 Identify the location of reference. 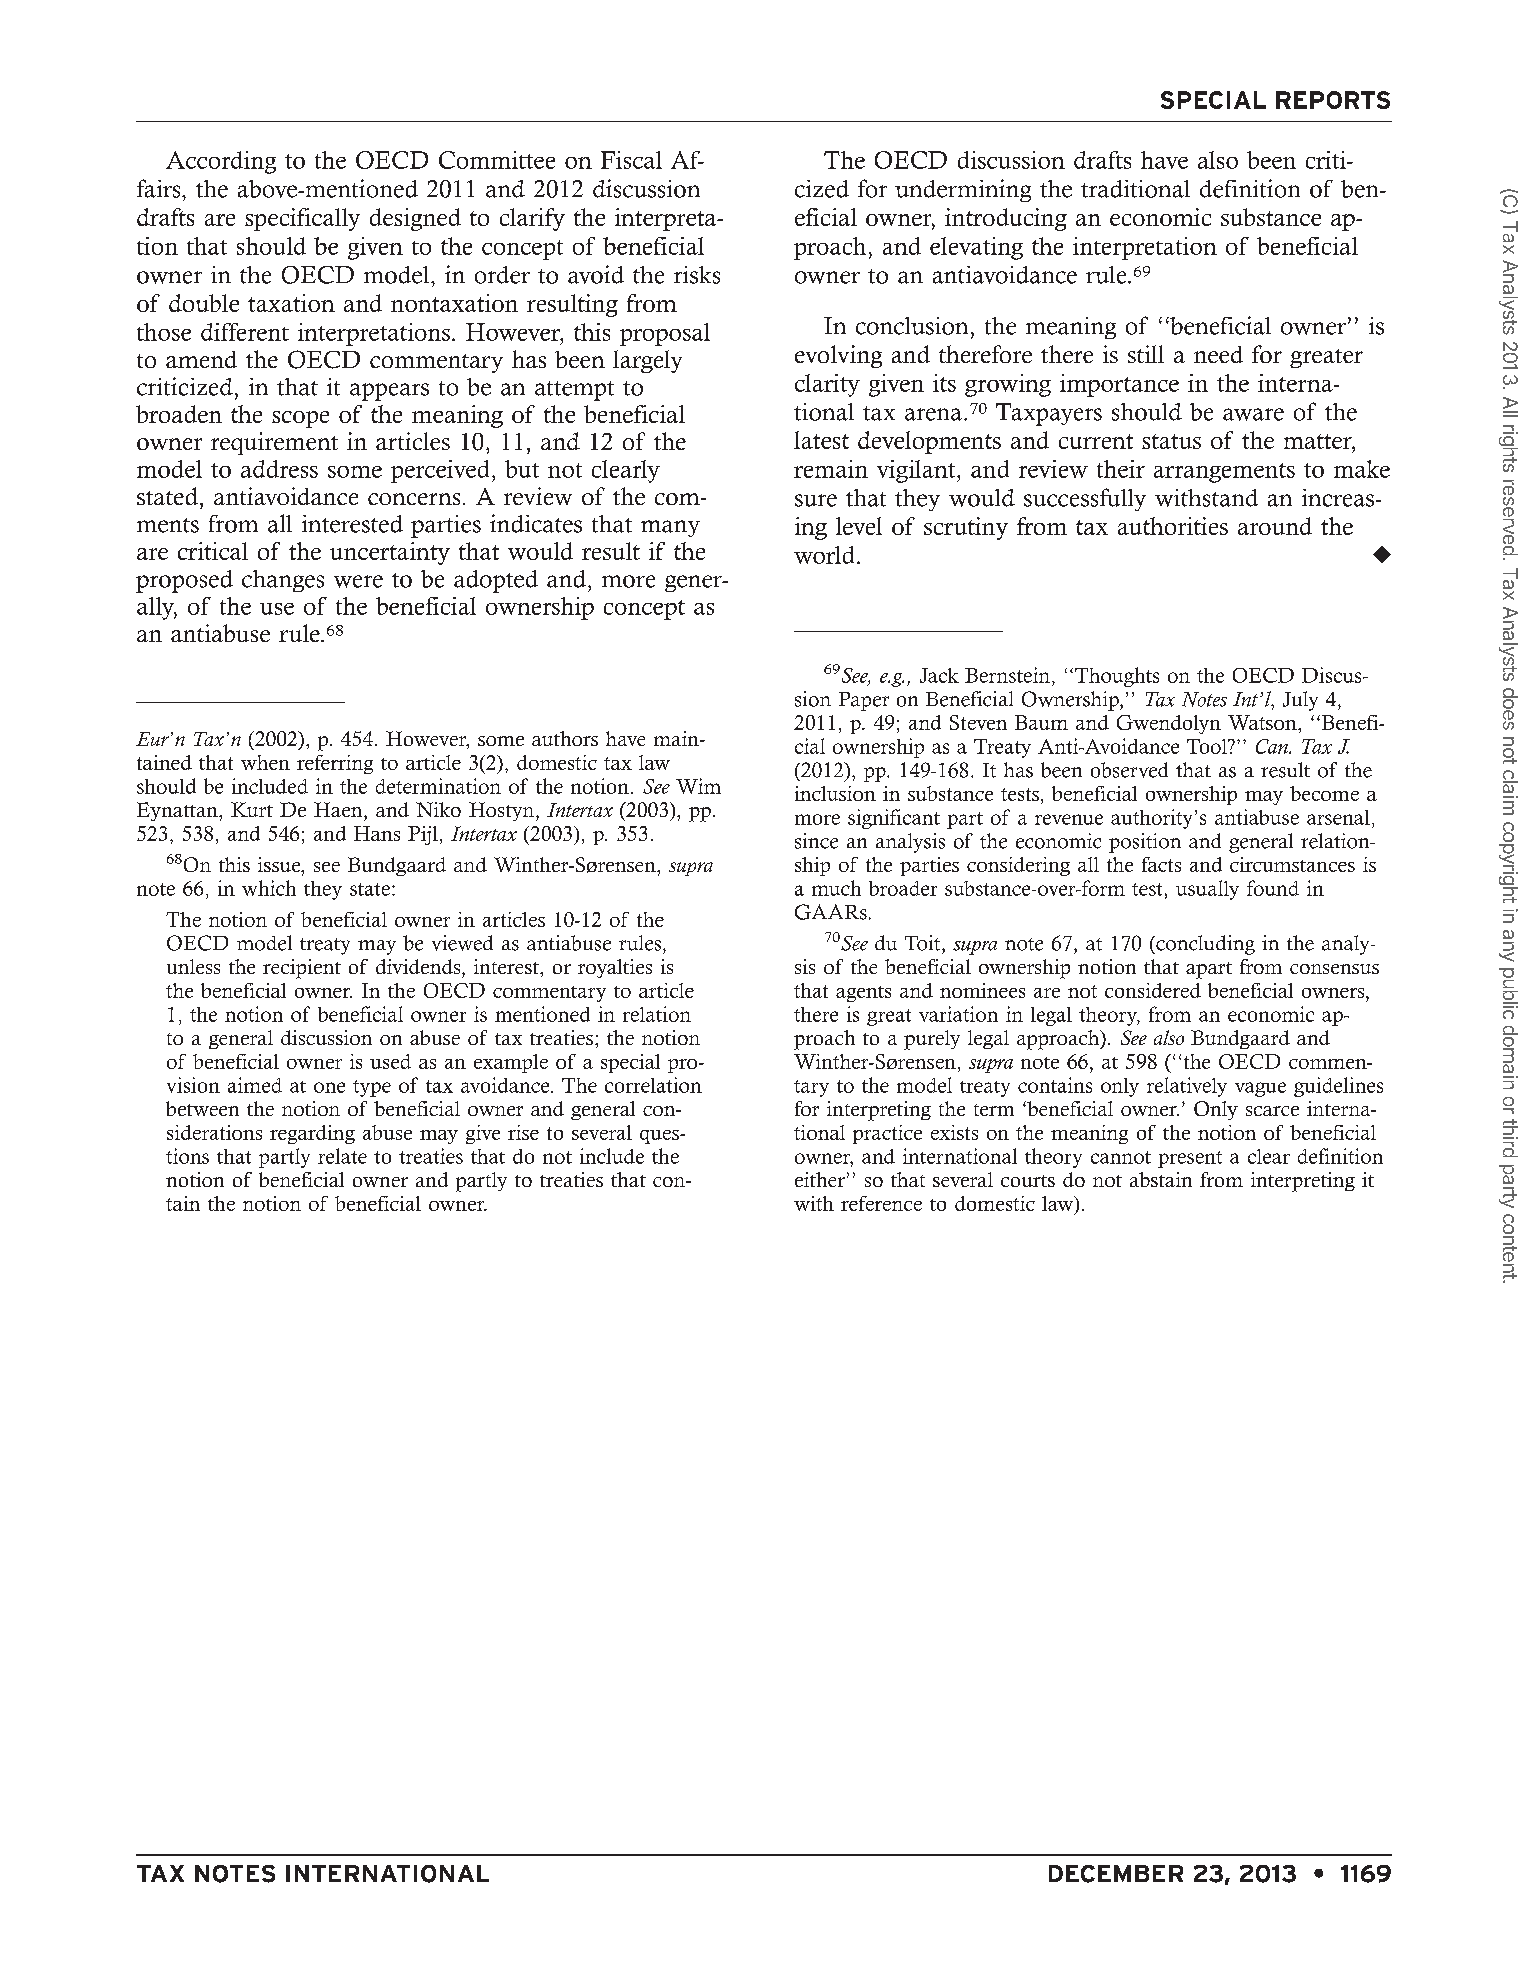
(881, 1203).
